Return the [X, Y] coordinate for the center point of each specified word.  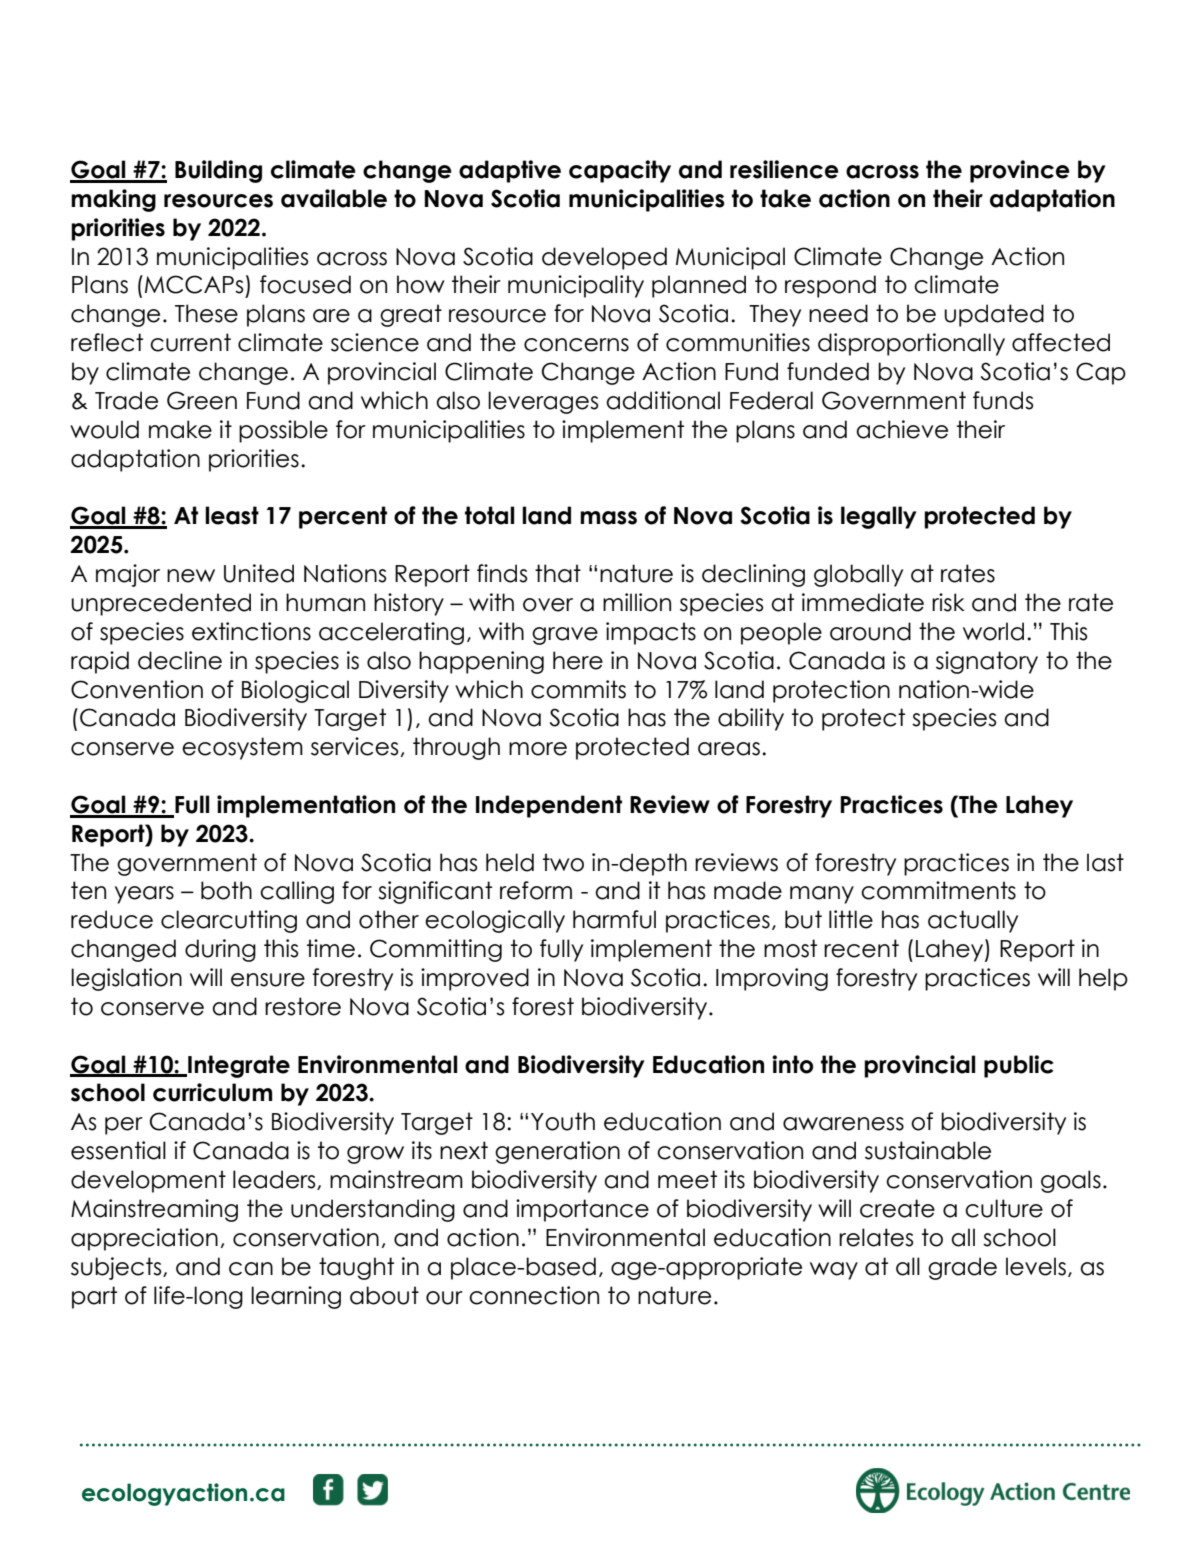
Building [218, 171]
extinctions [251, 631]
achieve [902, 429]
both [226, 890]
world [993, 631]
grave [565, 636]
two [563, 862]
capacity [620, 171]
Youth [563, 1121]
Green [202, 400]
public [1019, 1066]
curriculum [212, 1092]
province [1020, 171]
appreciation [144, 1239]
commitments [938, 890]
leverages [543, 402]
